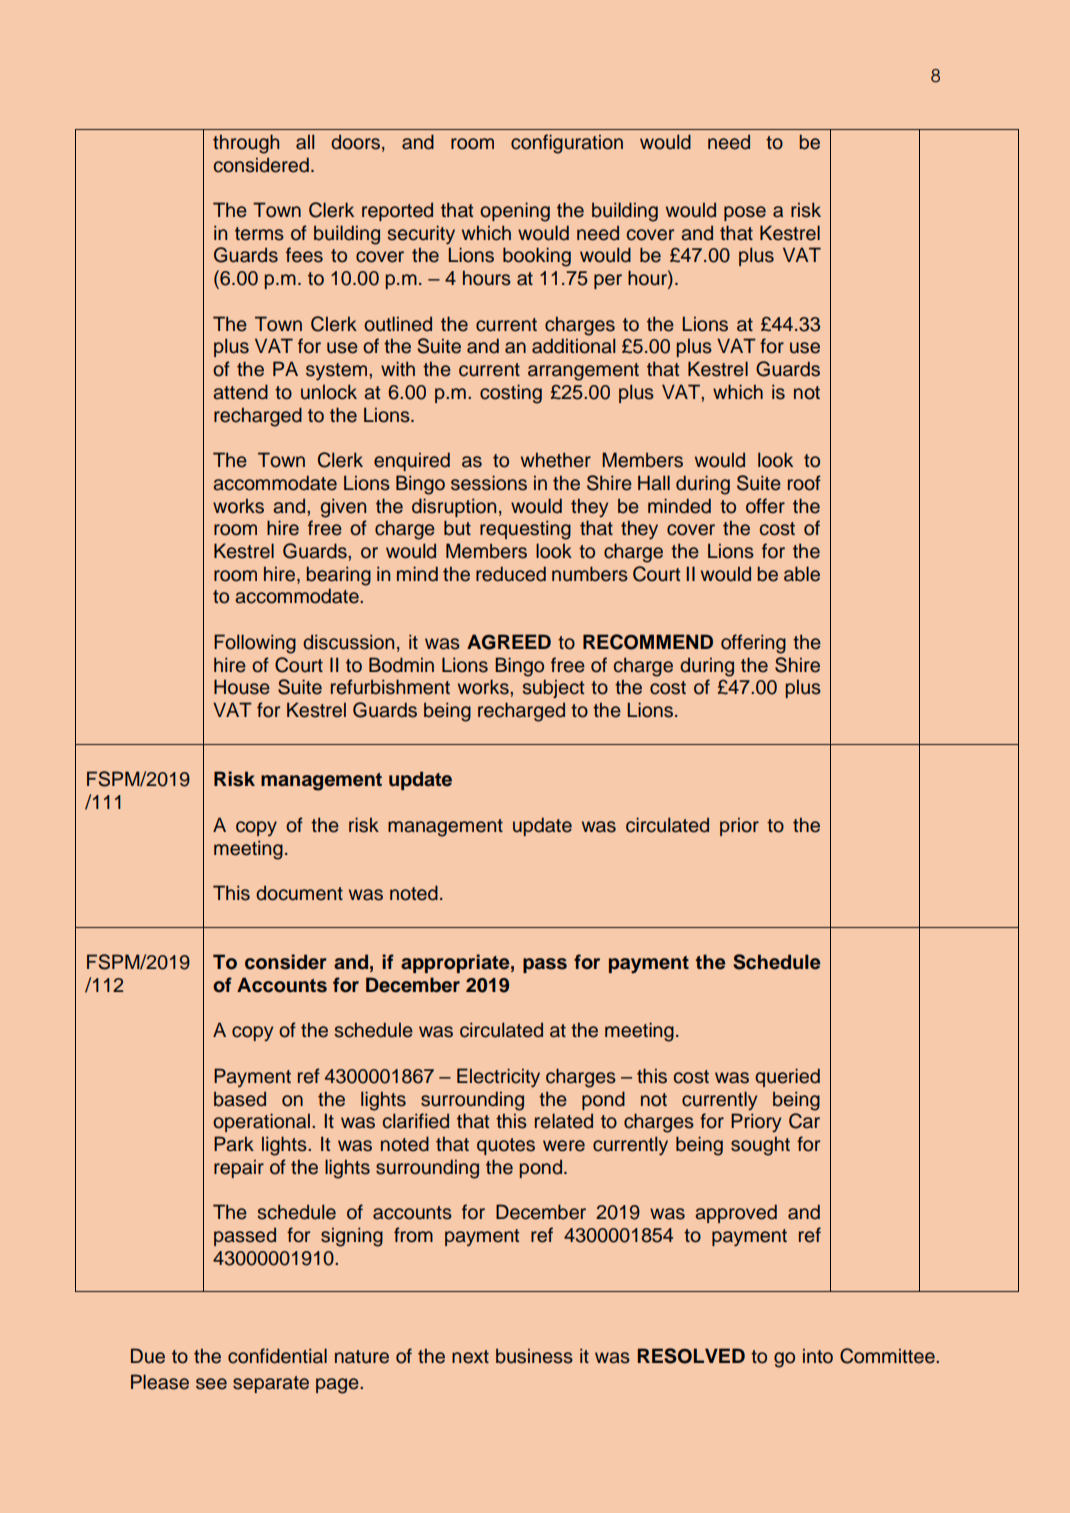 Image resolution: width=1070 pixels, height=1513 pixels. I want to click on confidential, so click(277, 1356).
